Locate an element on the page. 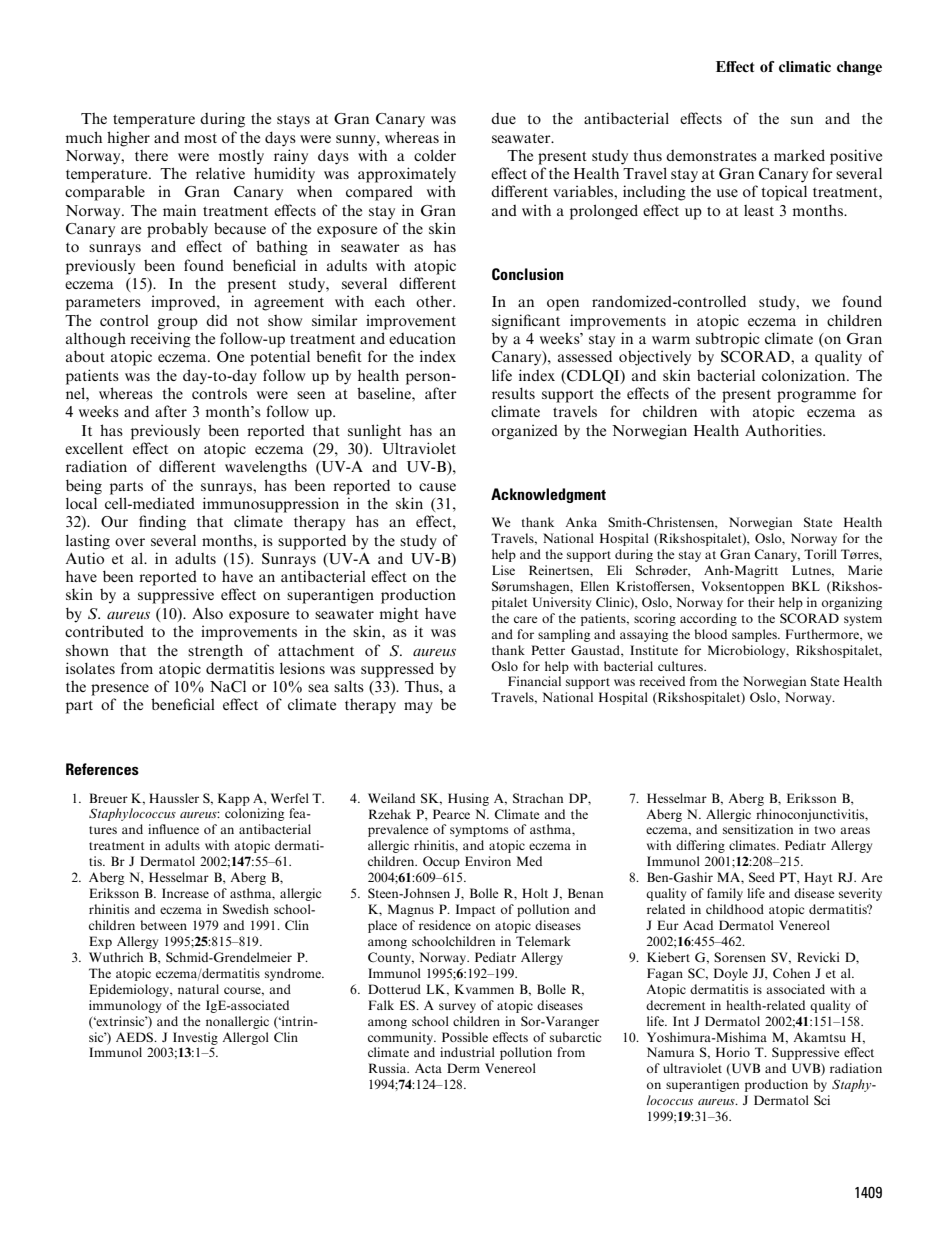  due is located at coordinates (503, 118).
